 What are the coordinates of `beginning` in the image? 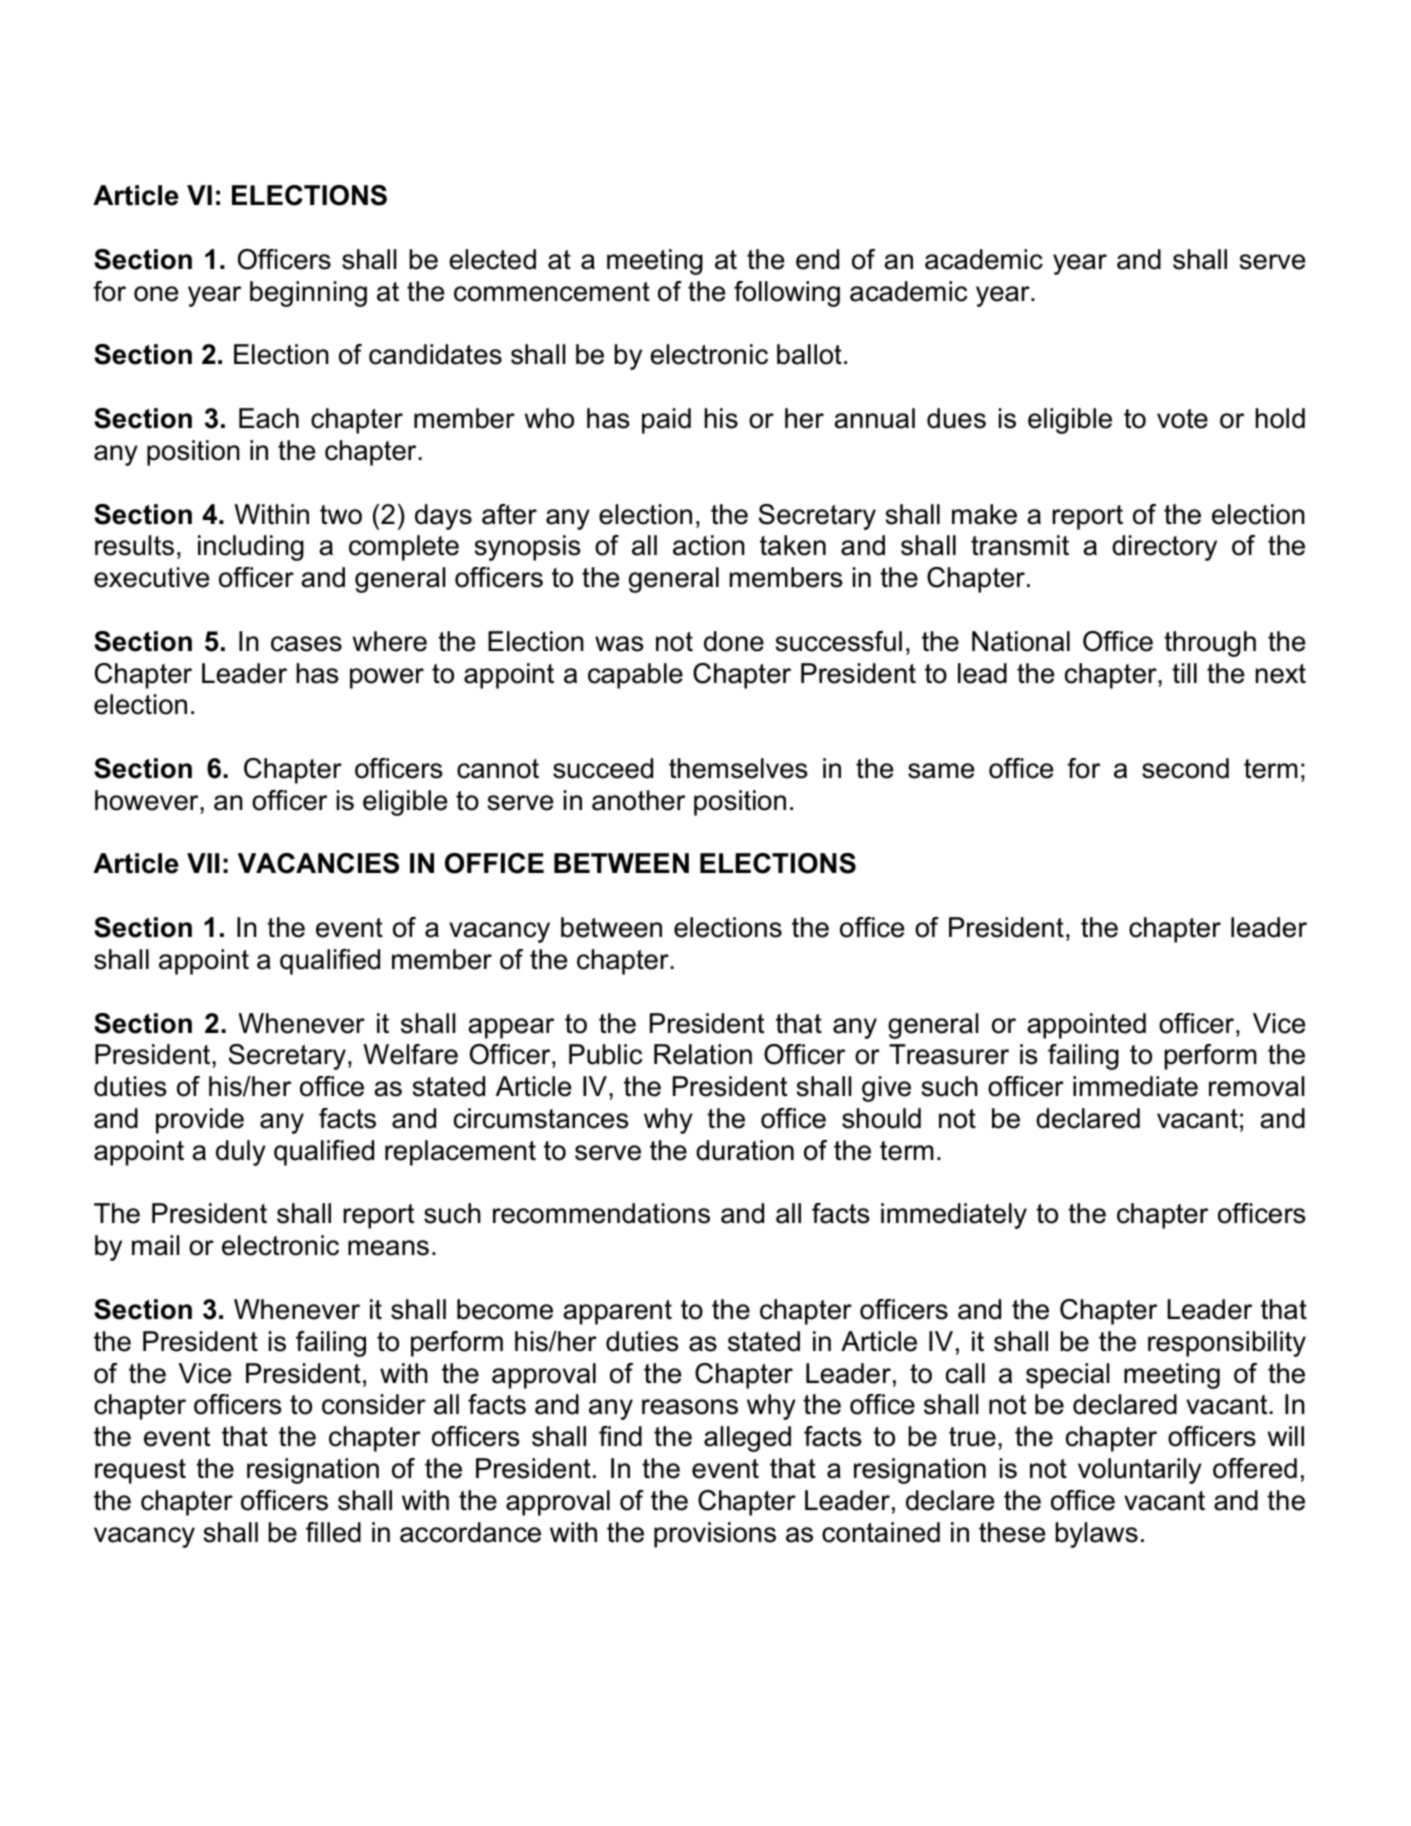 It's located at (308, 294).
